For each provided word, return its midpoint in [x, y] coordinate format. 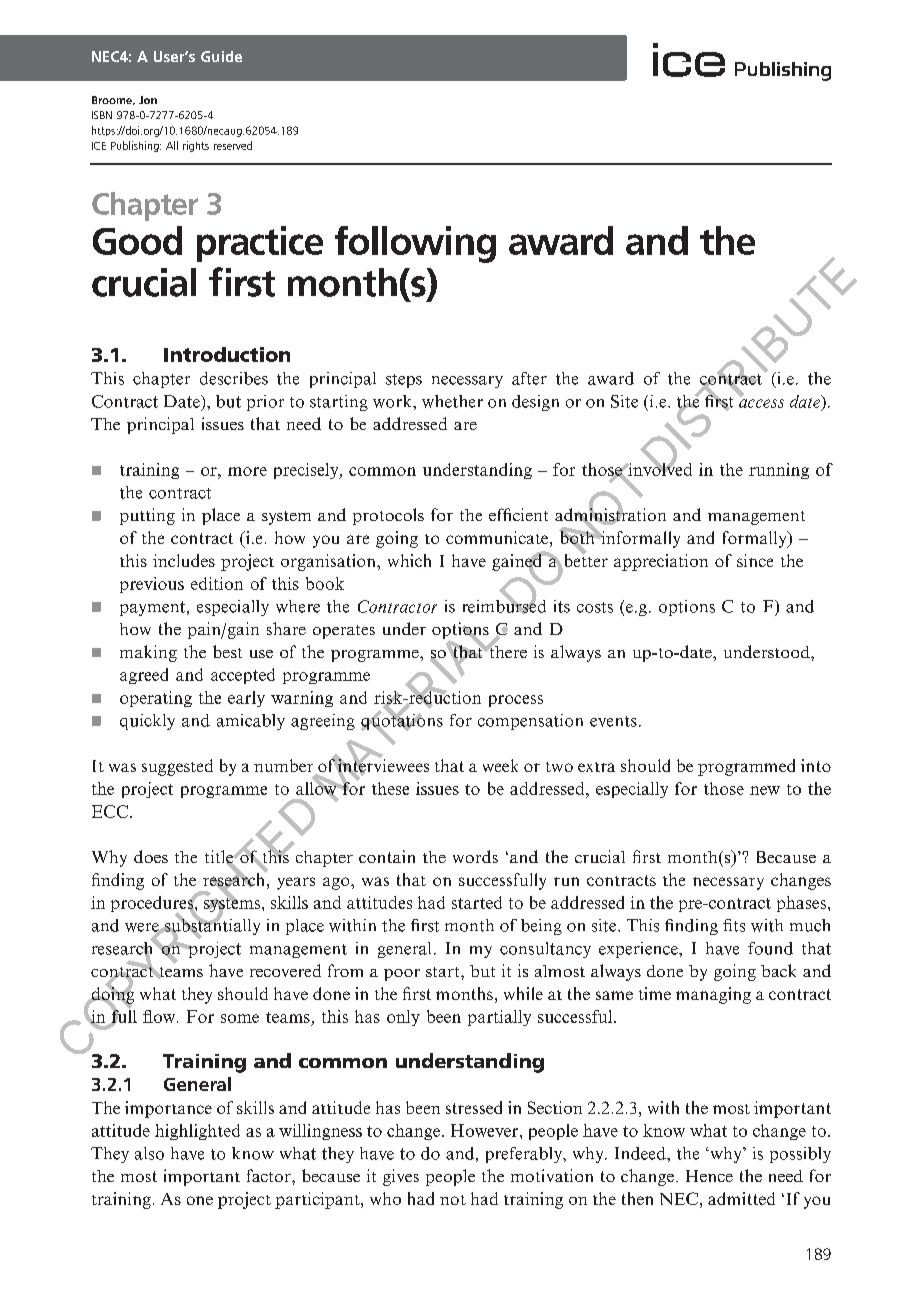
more [247, 471]
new [765, 790]
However [486, 1130]
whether [452, 401]
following [415, 244]
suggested [177, 767]
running [779, 471]
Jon [148, 100]
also [149, 1153]
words [475, 856]
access [761, 403]
